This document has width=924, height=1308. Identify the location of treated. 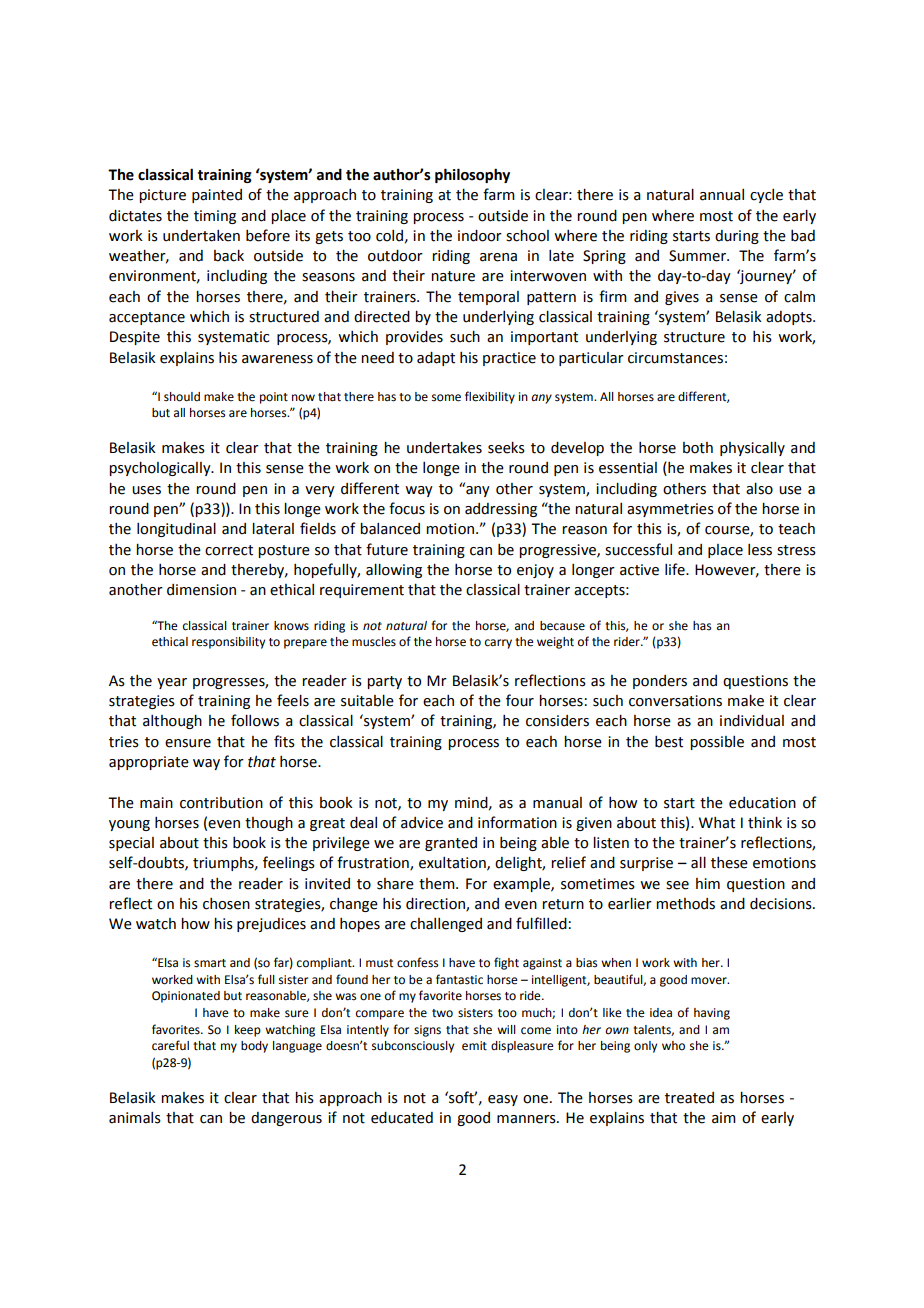
(689, 1098).
